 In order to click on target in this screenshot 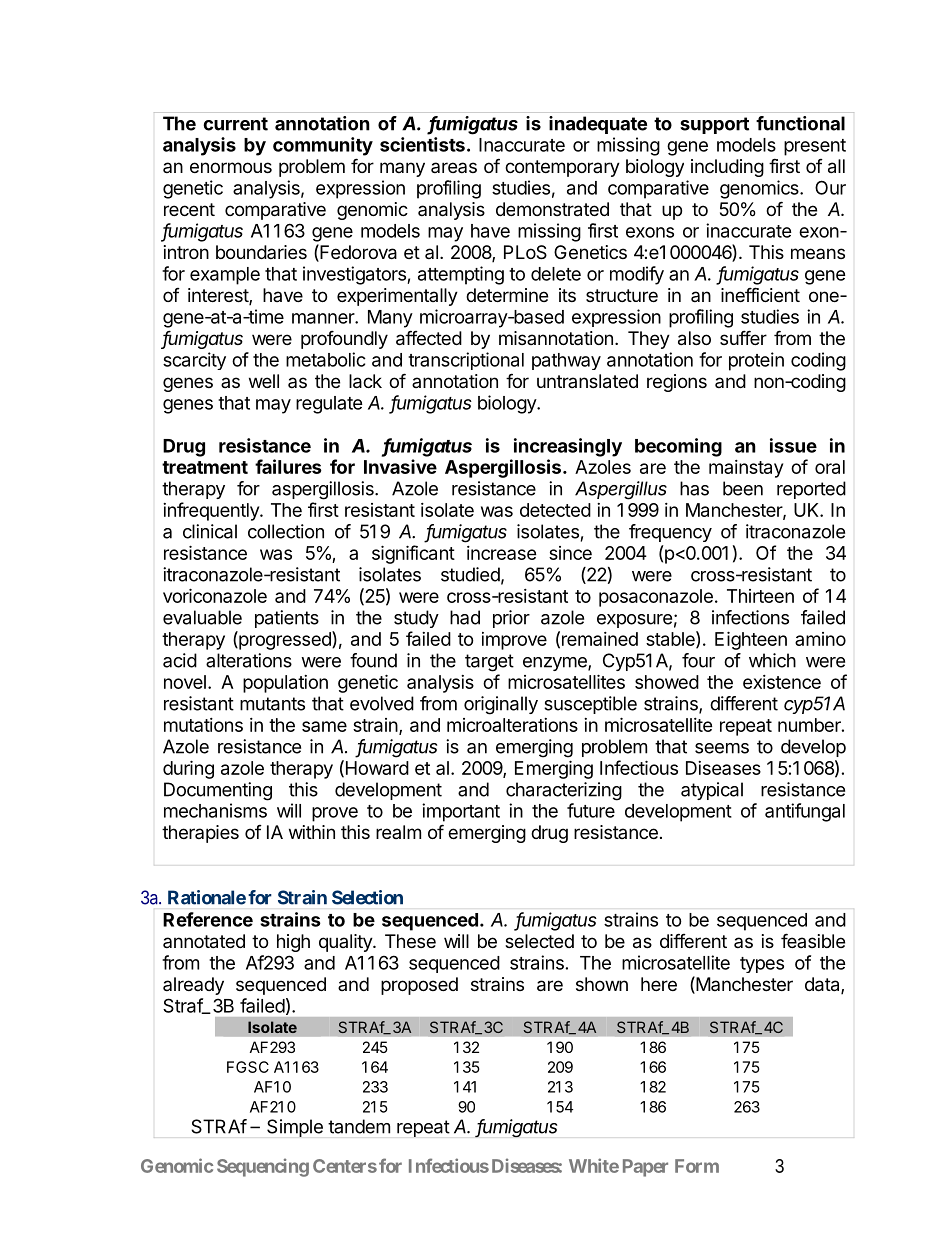, I will do `click(489, 663)`.
